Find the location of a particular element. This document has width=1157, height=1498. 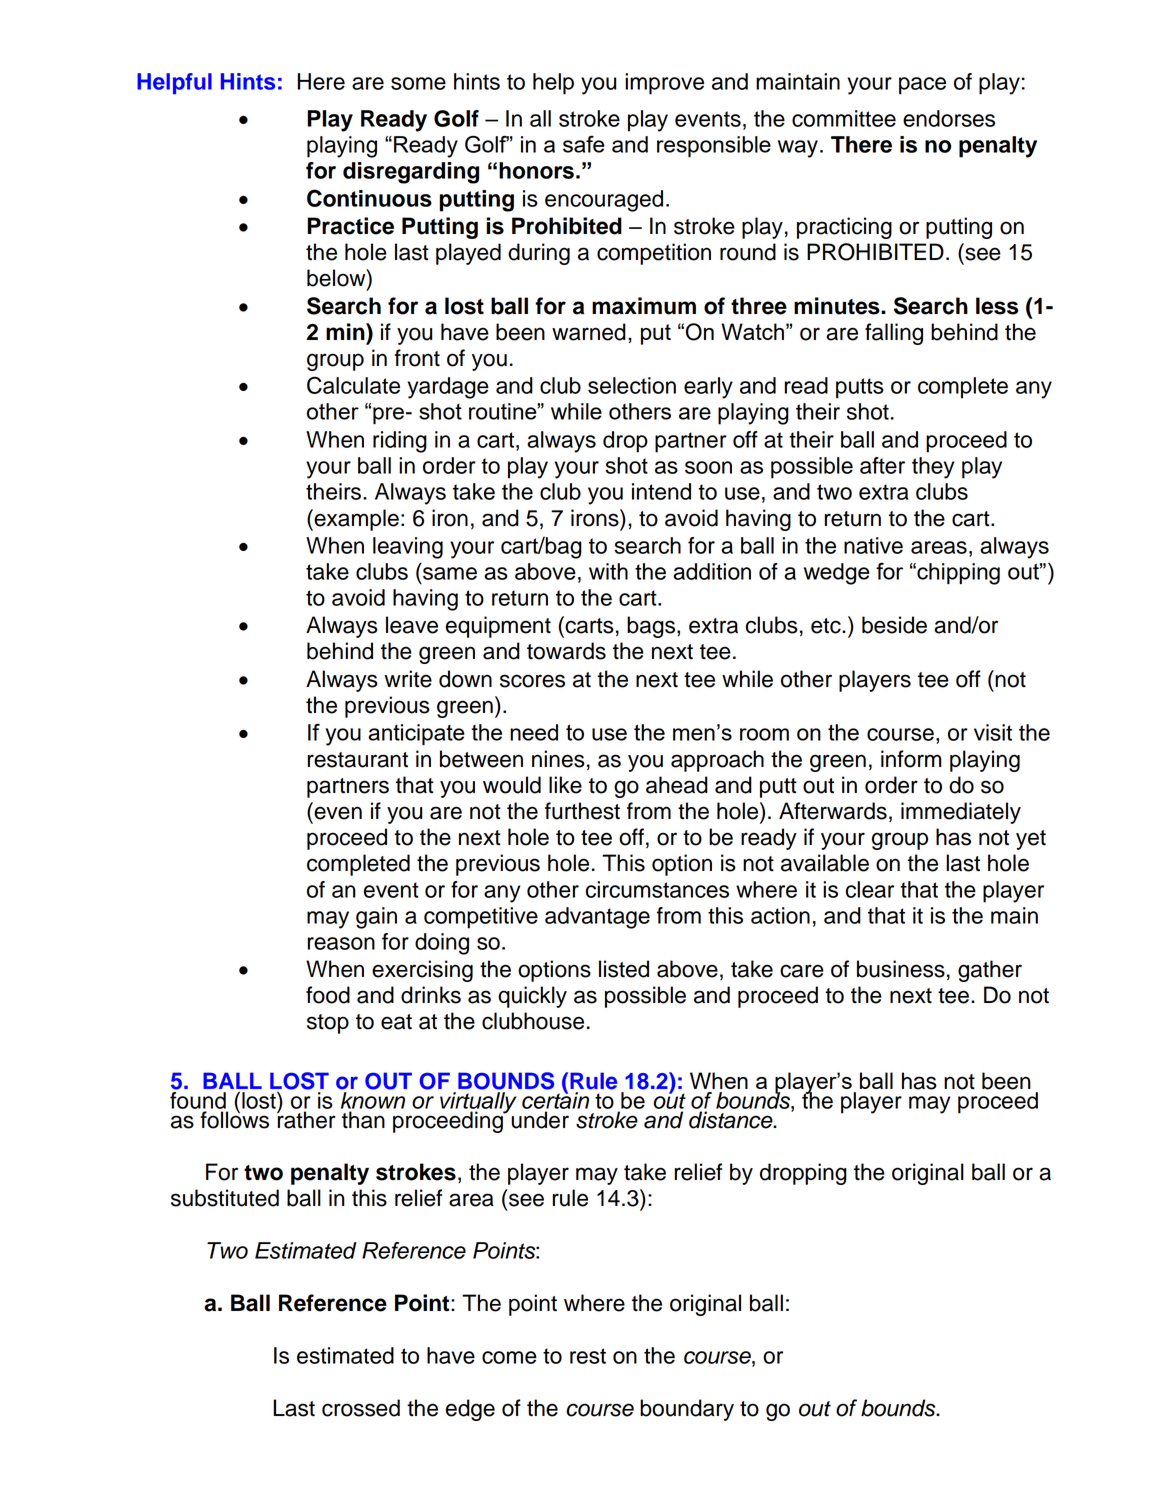

endorses is located at coordinates (949, 118).
